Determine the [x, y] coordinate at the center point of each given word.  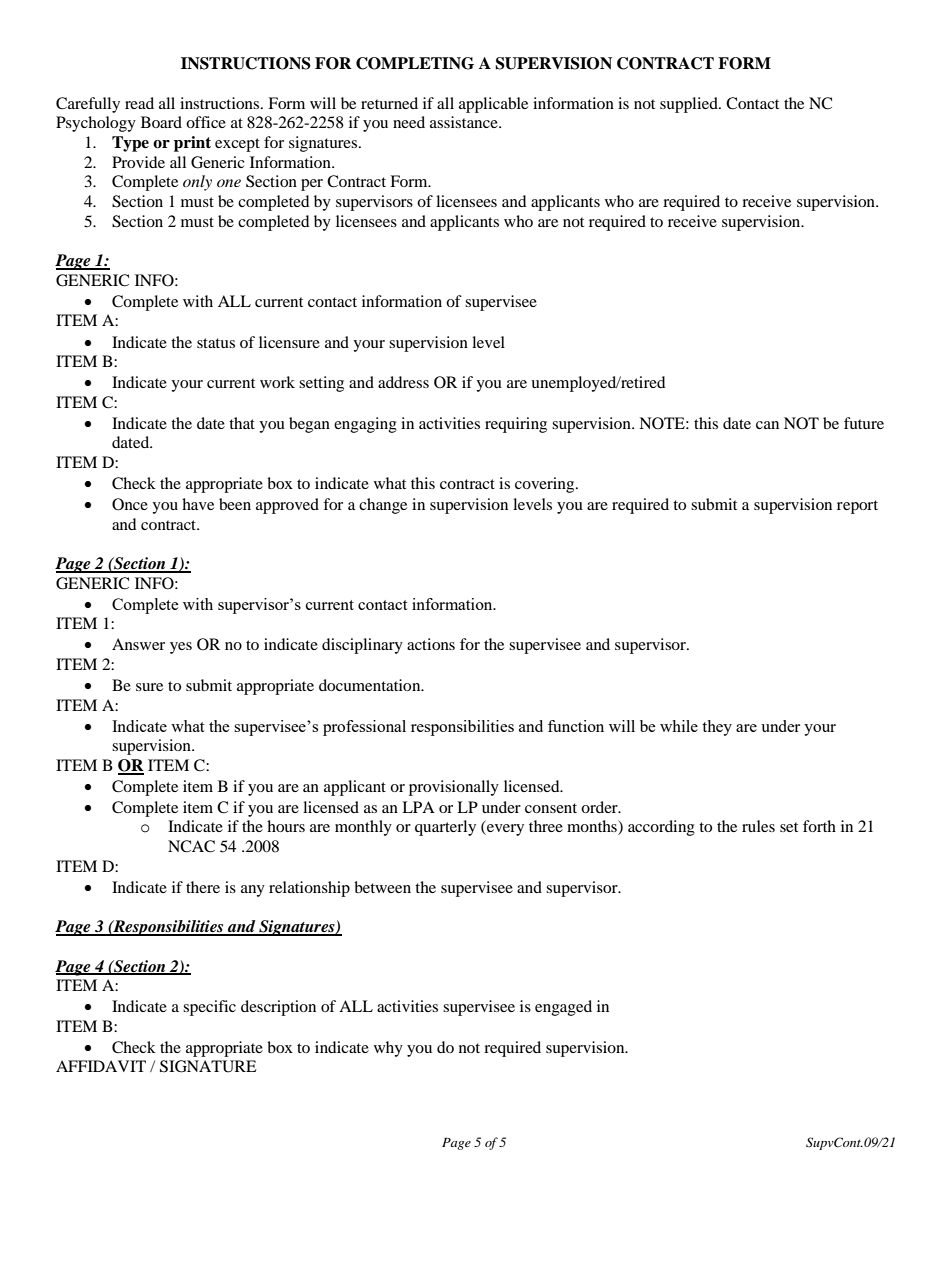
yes [181, 648]
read [139, 103]
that [242, 423]
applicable [493, 105]
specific [209, 1008]
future [864, 423]
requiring [516, 425]
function [576, 726]
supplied [690, 105]
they [717, 728]
